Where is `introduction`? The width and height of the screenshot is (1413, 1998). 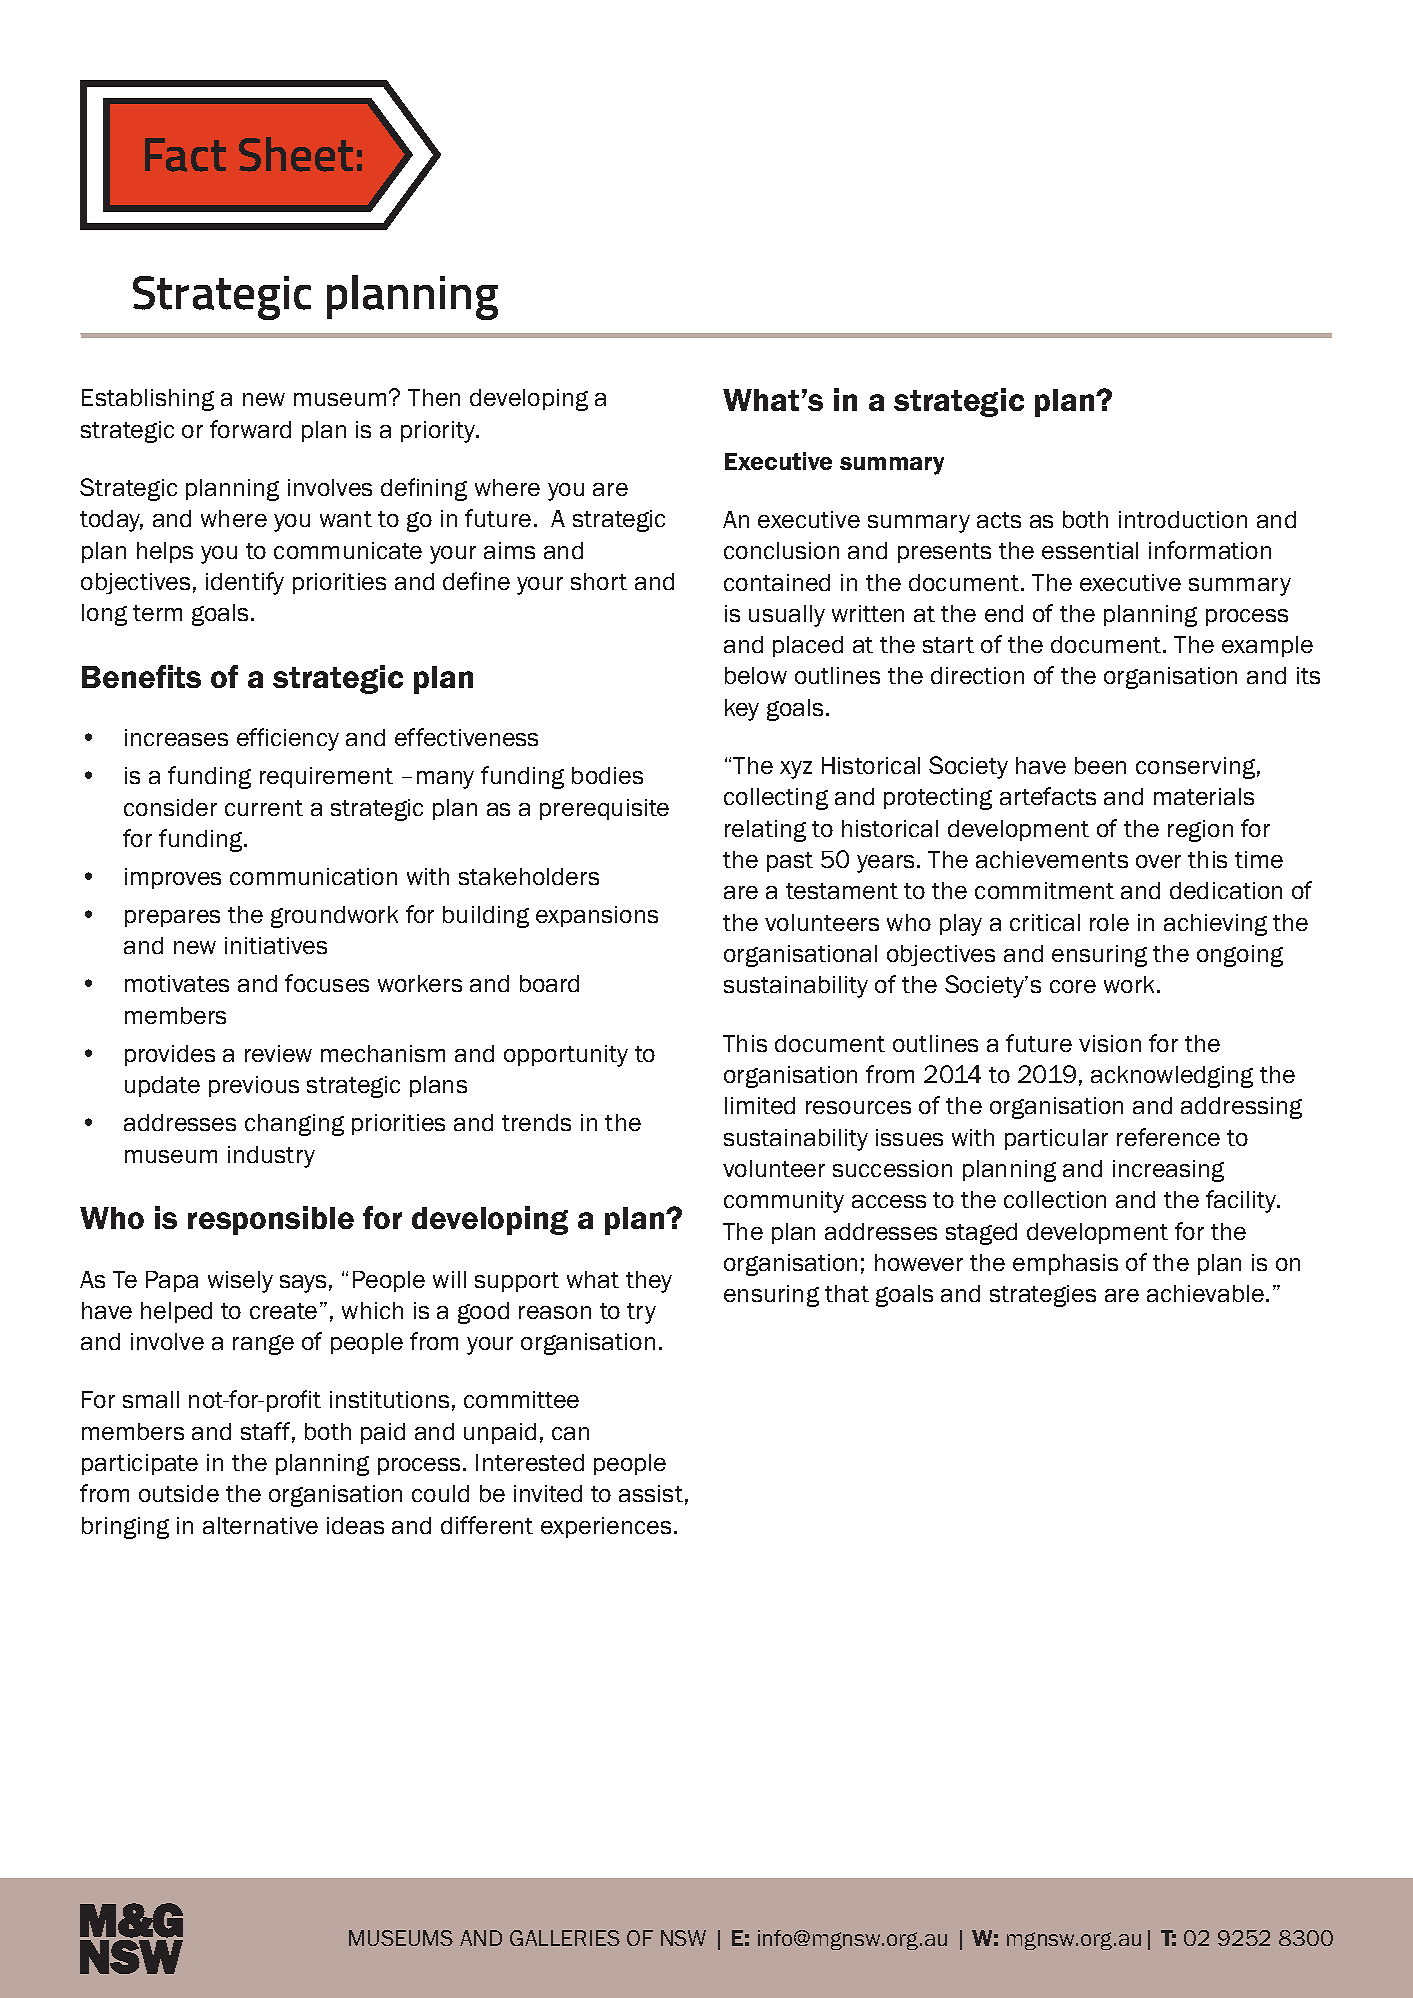
introduction is located at coordinates (1183, 519).
